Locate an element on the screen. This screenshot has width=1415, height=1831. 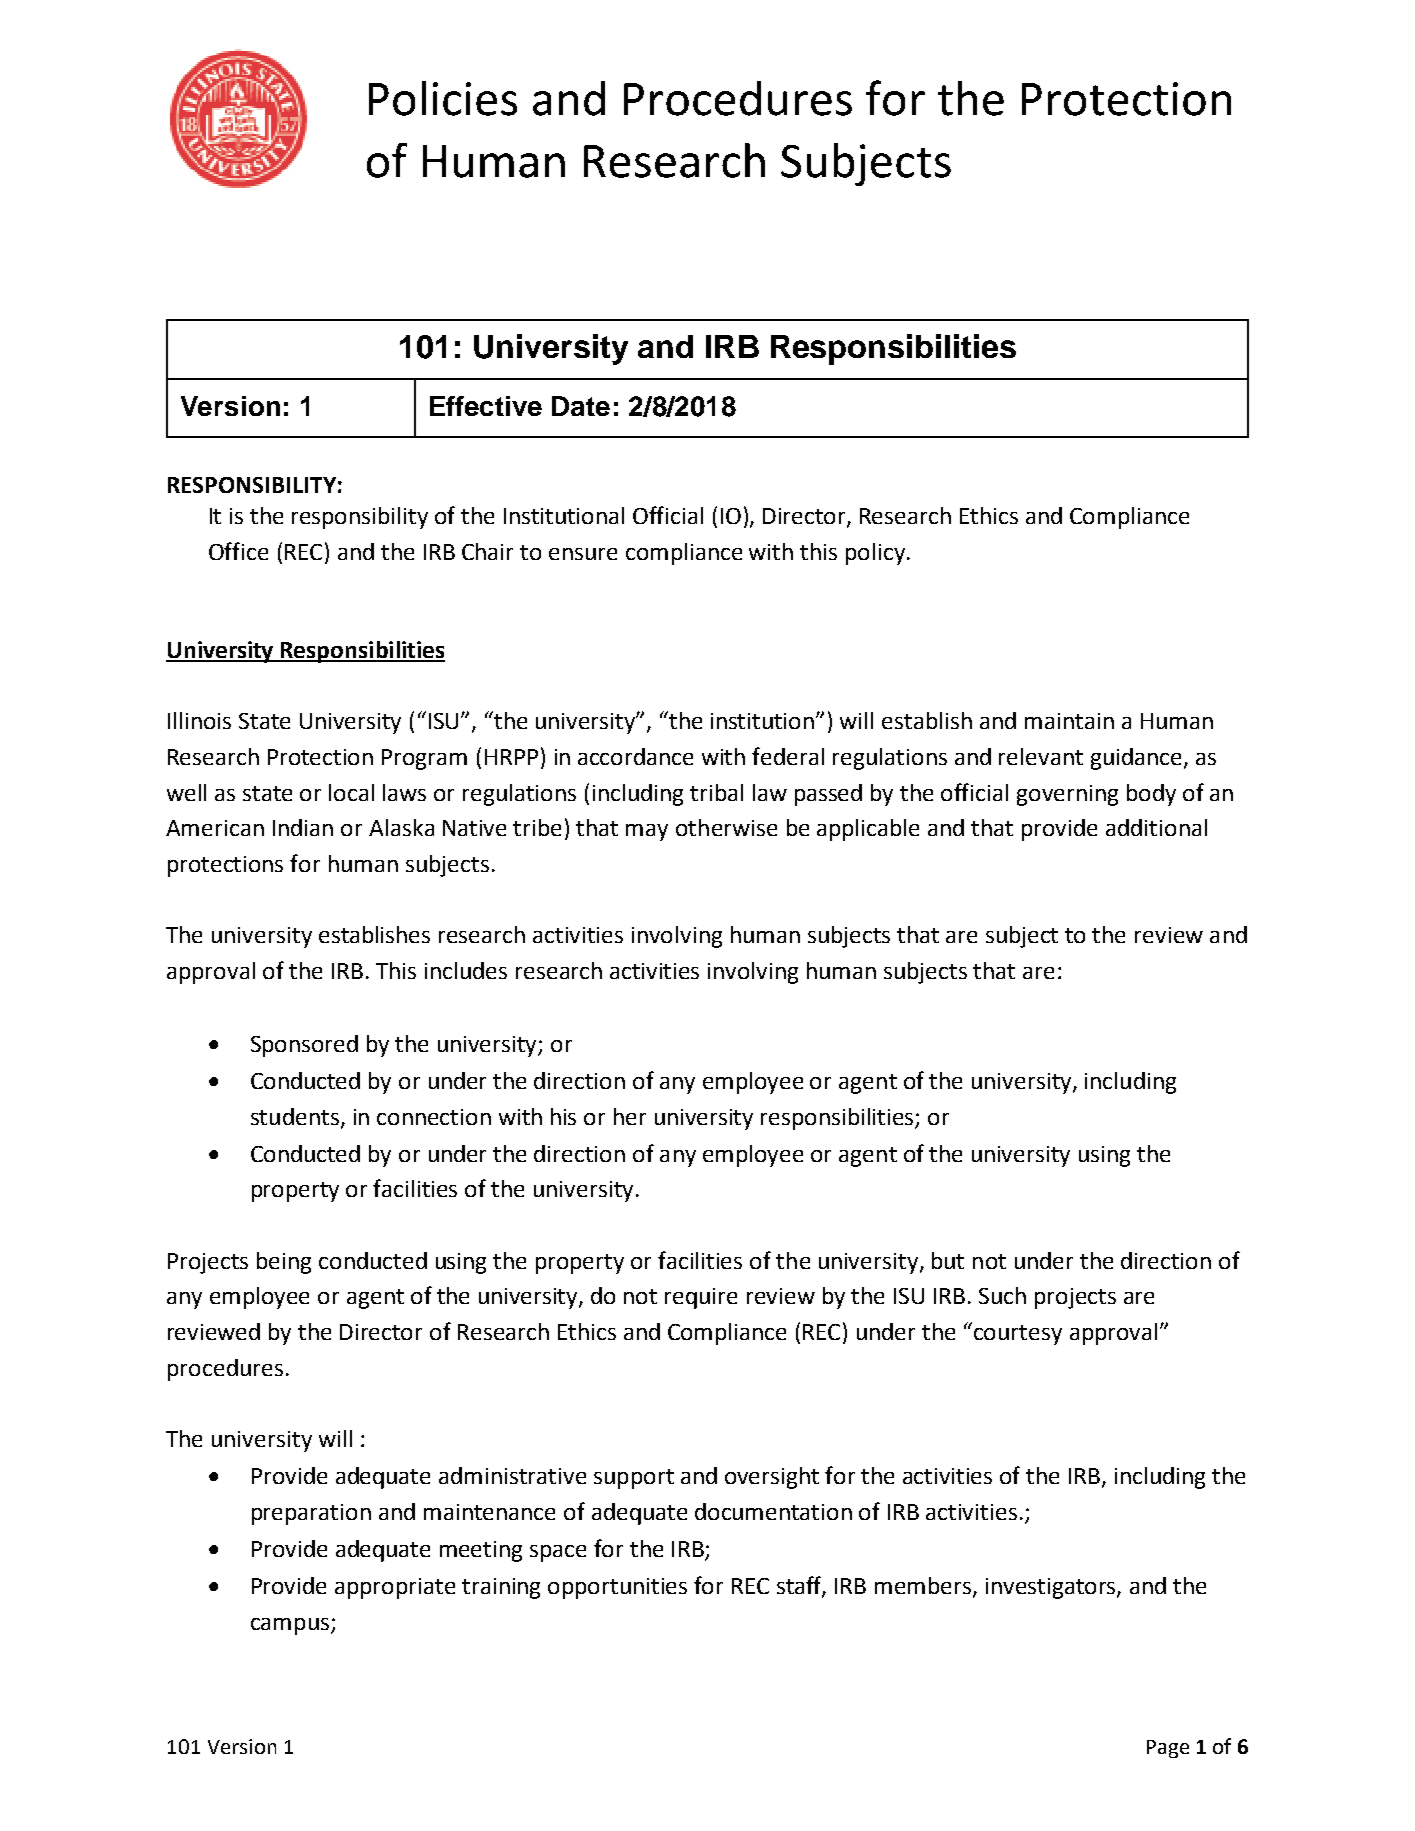
Indian is located at coordinates (303, 827).
